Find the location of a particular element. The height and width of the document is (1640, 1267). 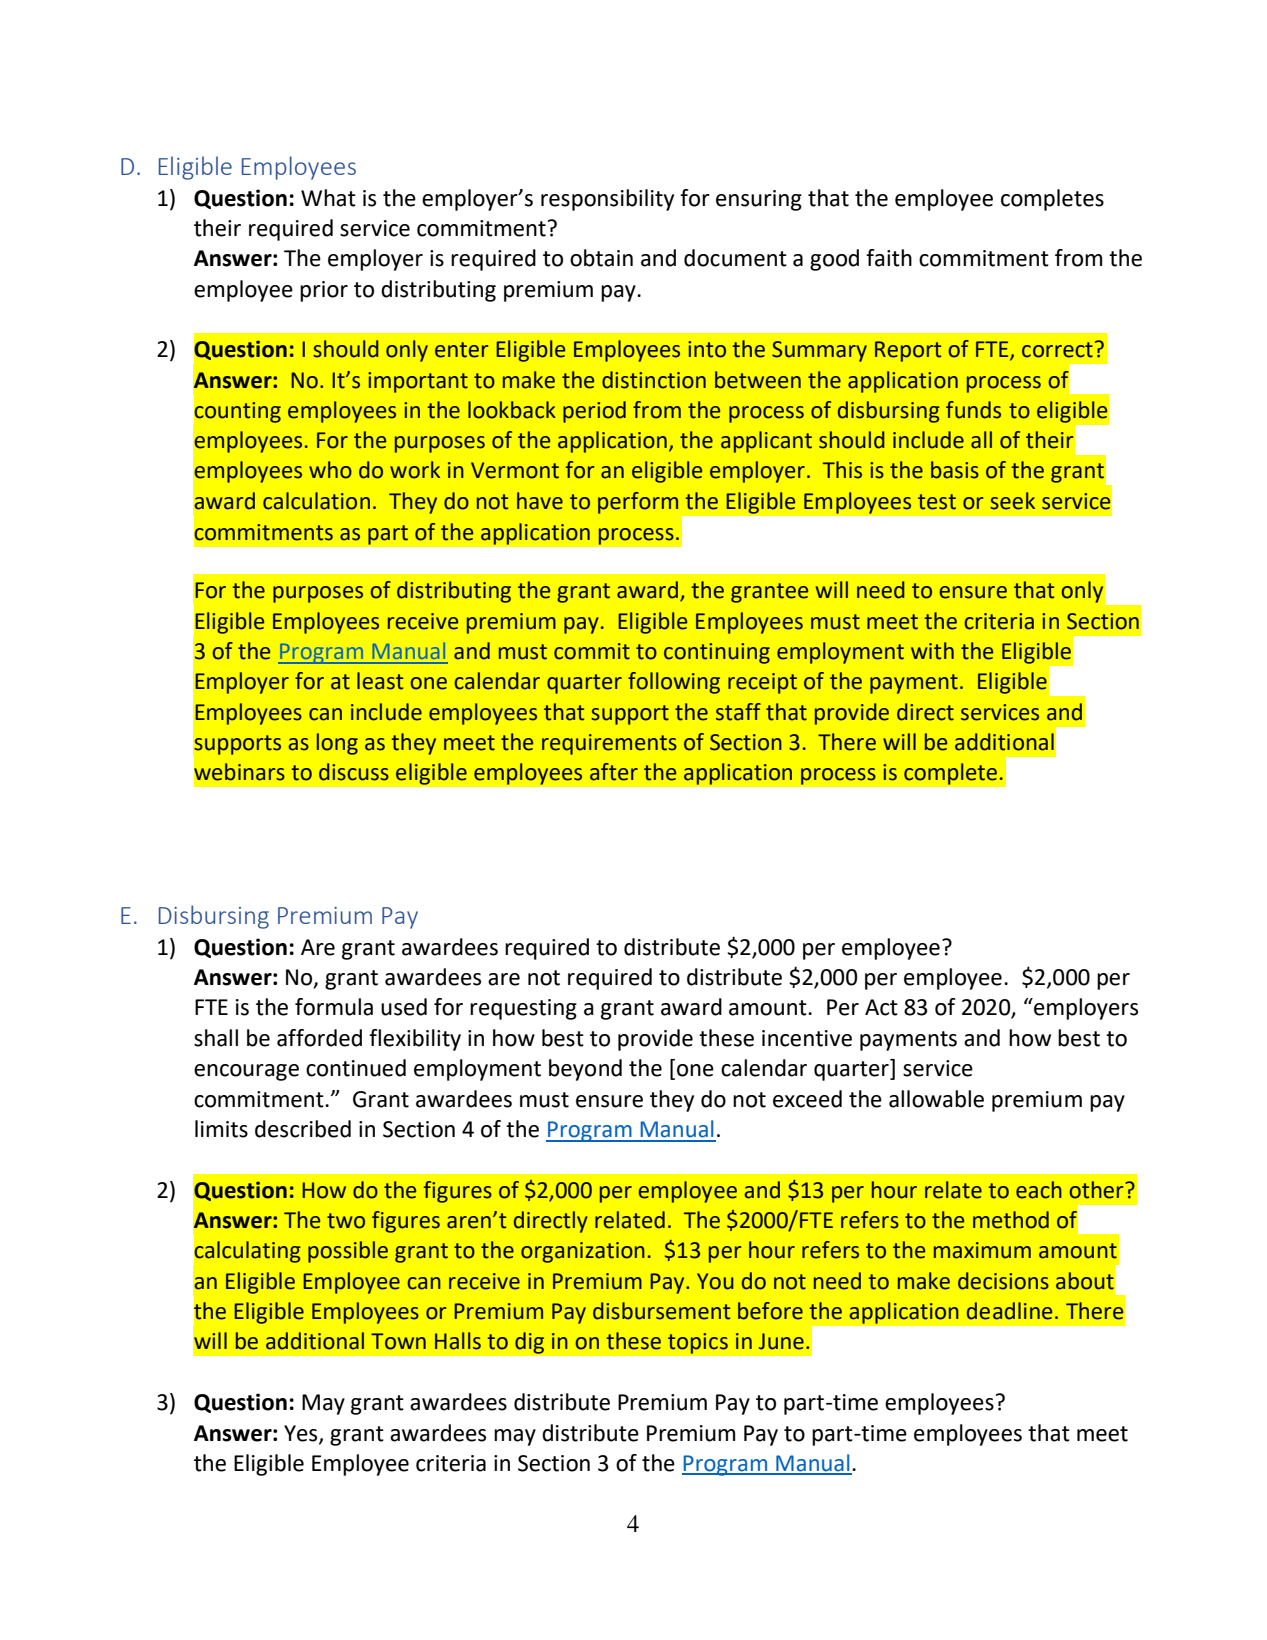

Yes is located at coordinates (302, 1434).
